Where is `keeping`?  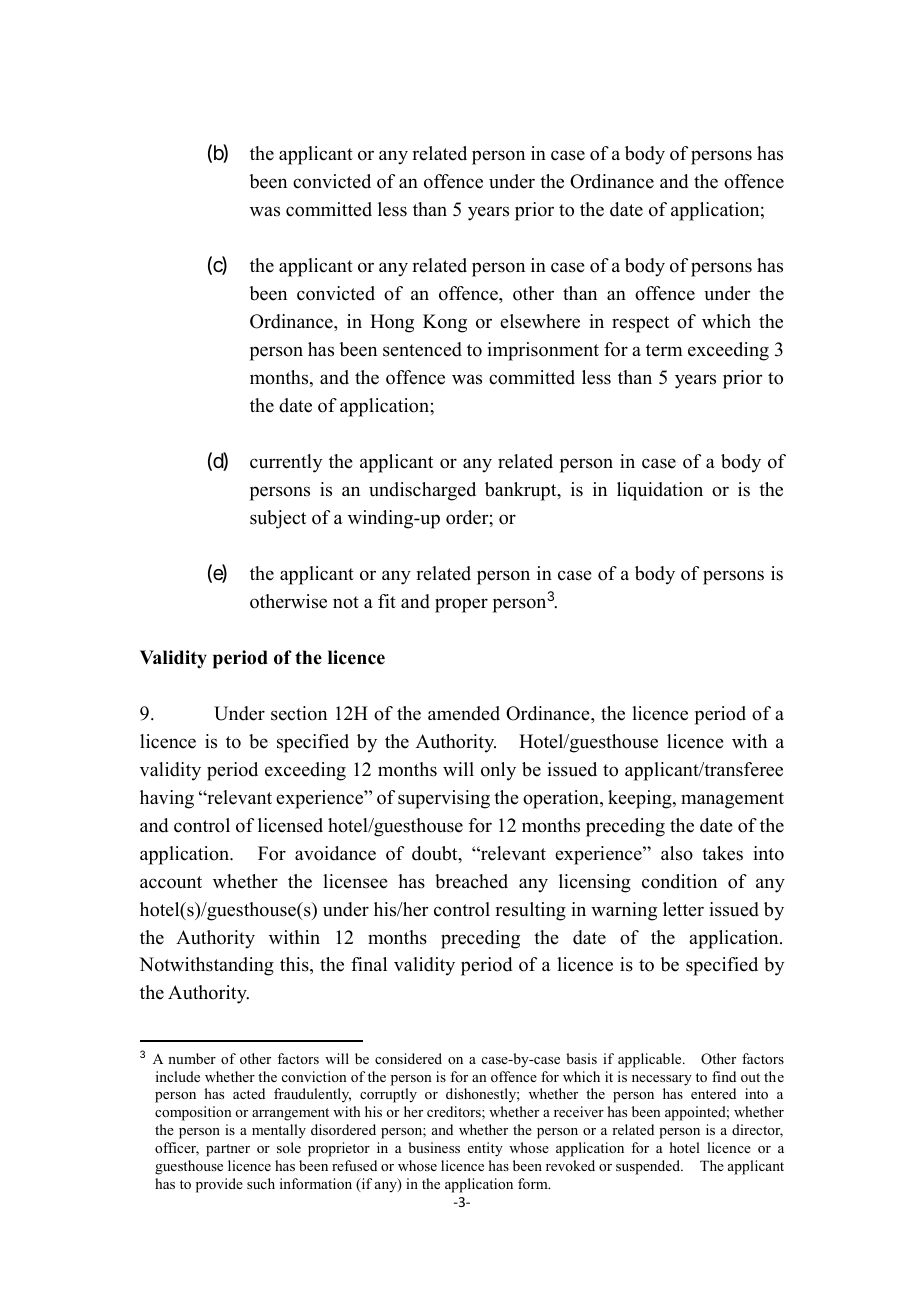
keeping is located at coordinates (641, 799).
